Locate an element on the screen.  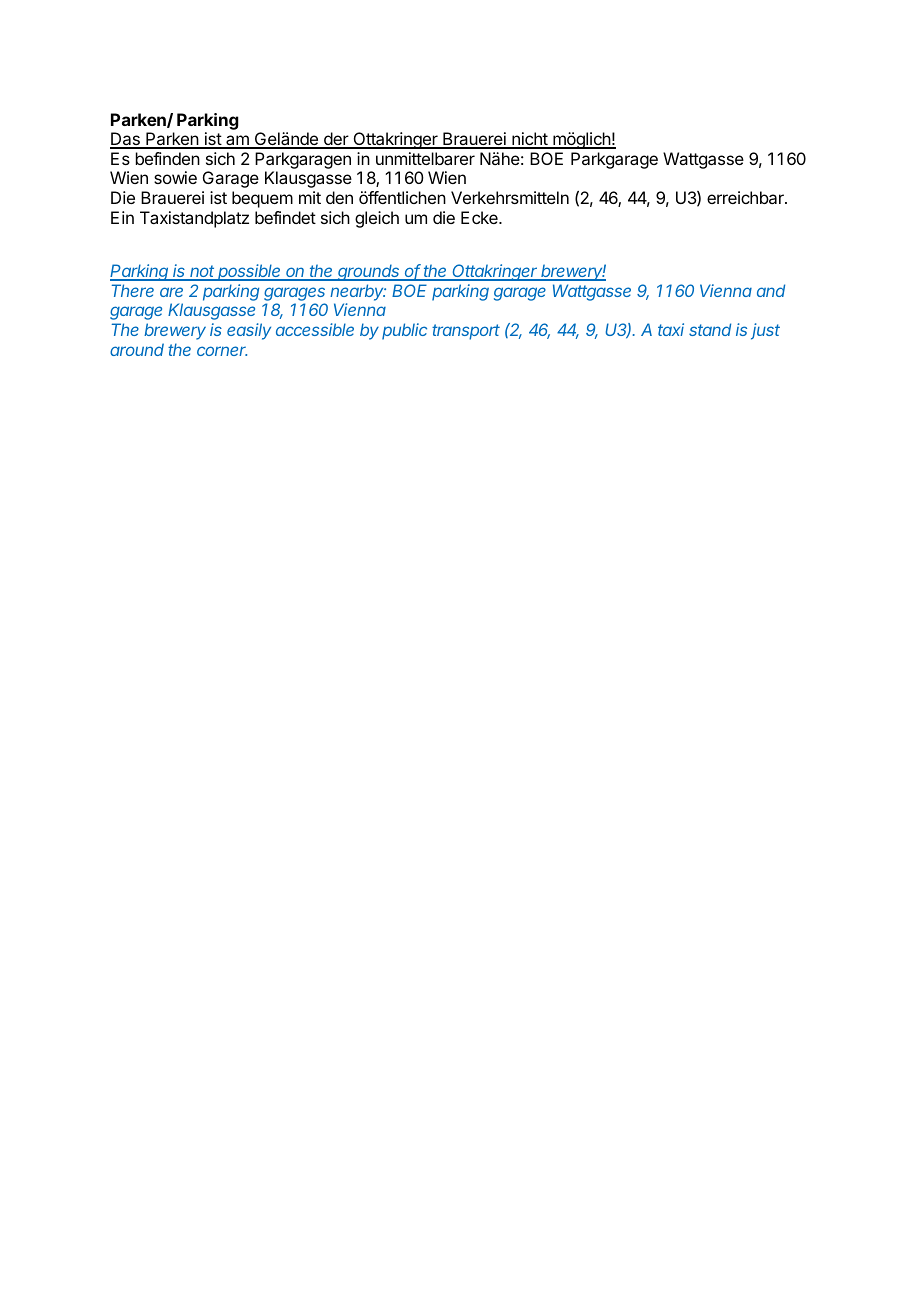
Das is located at coordinates (126, 140).
